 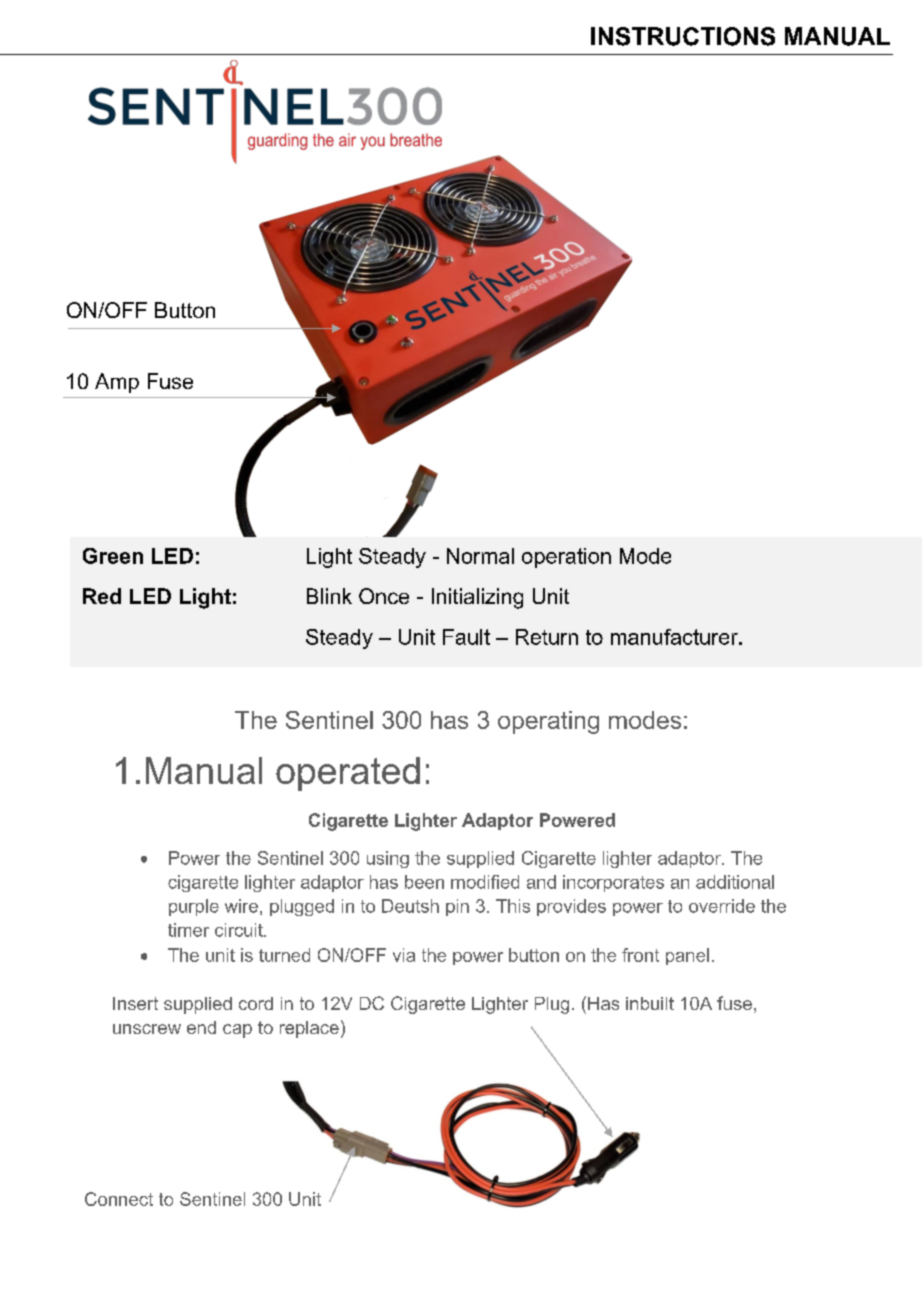 I want to click on Amp, so click(x=117, y=383).
